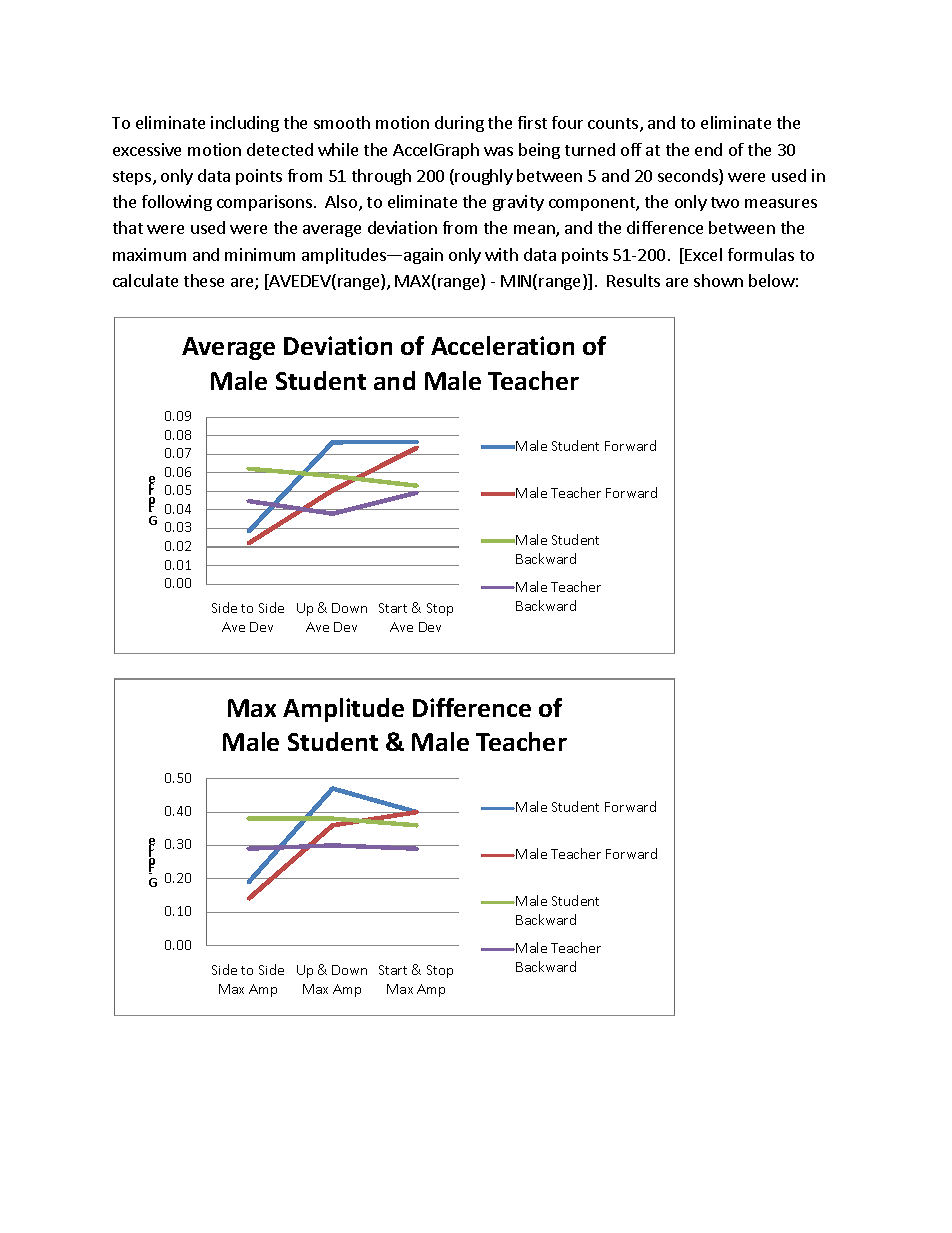 Image resolution: width=952 pixels, height=1233 pixels. Describe the element at coordinates (177, 203) in the screenshot. I see `following` at that location.
